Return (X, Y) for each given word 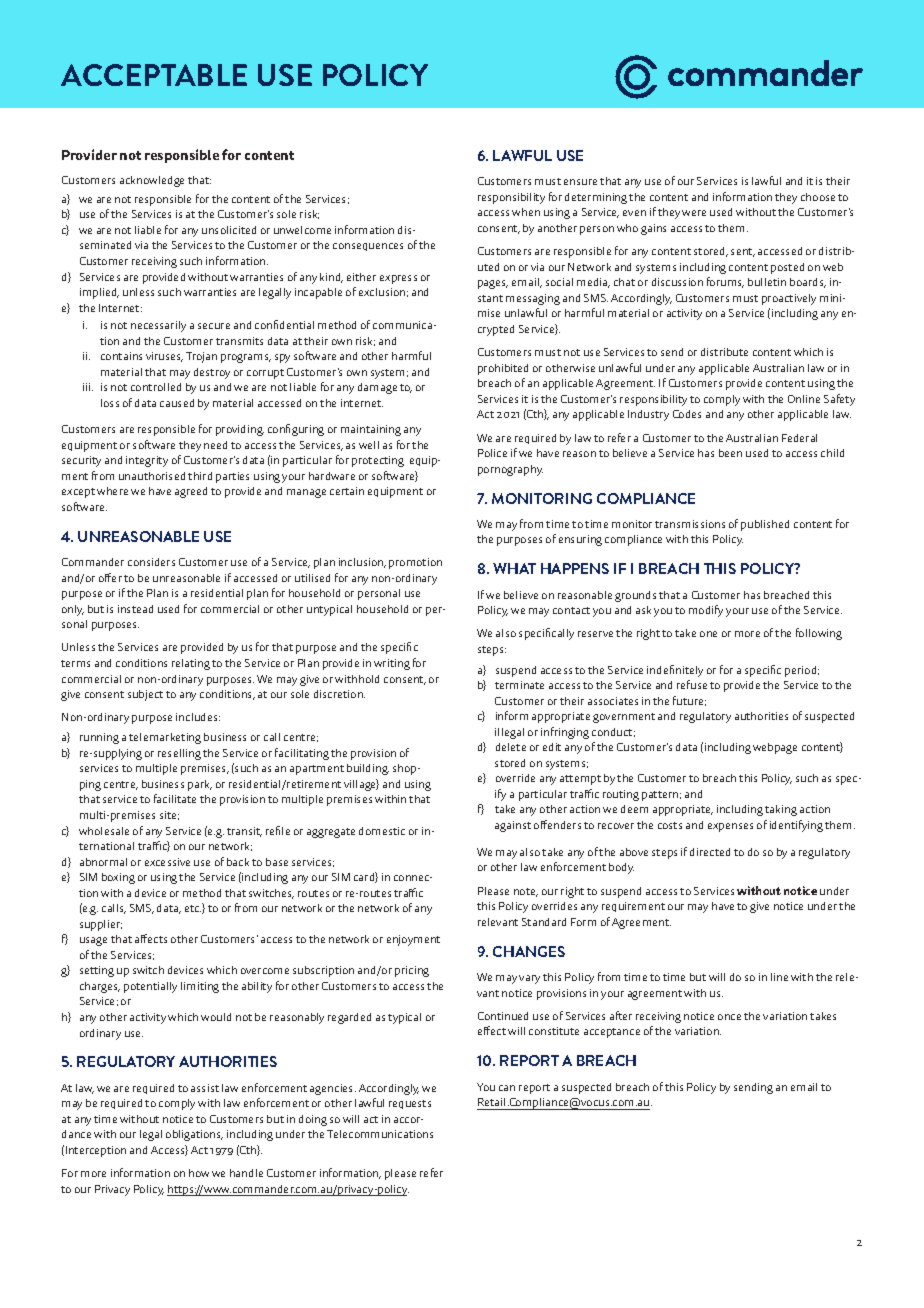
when (526, 212)
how (199, 1173)
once (729, 1017)
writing (392, 664)
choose (818, 197)
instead (135, 609)
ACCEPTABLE (154, 75)
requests (410, 1104)
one (708, 634)
